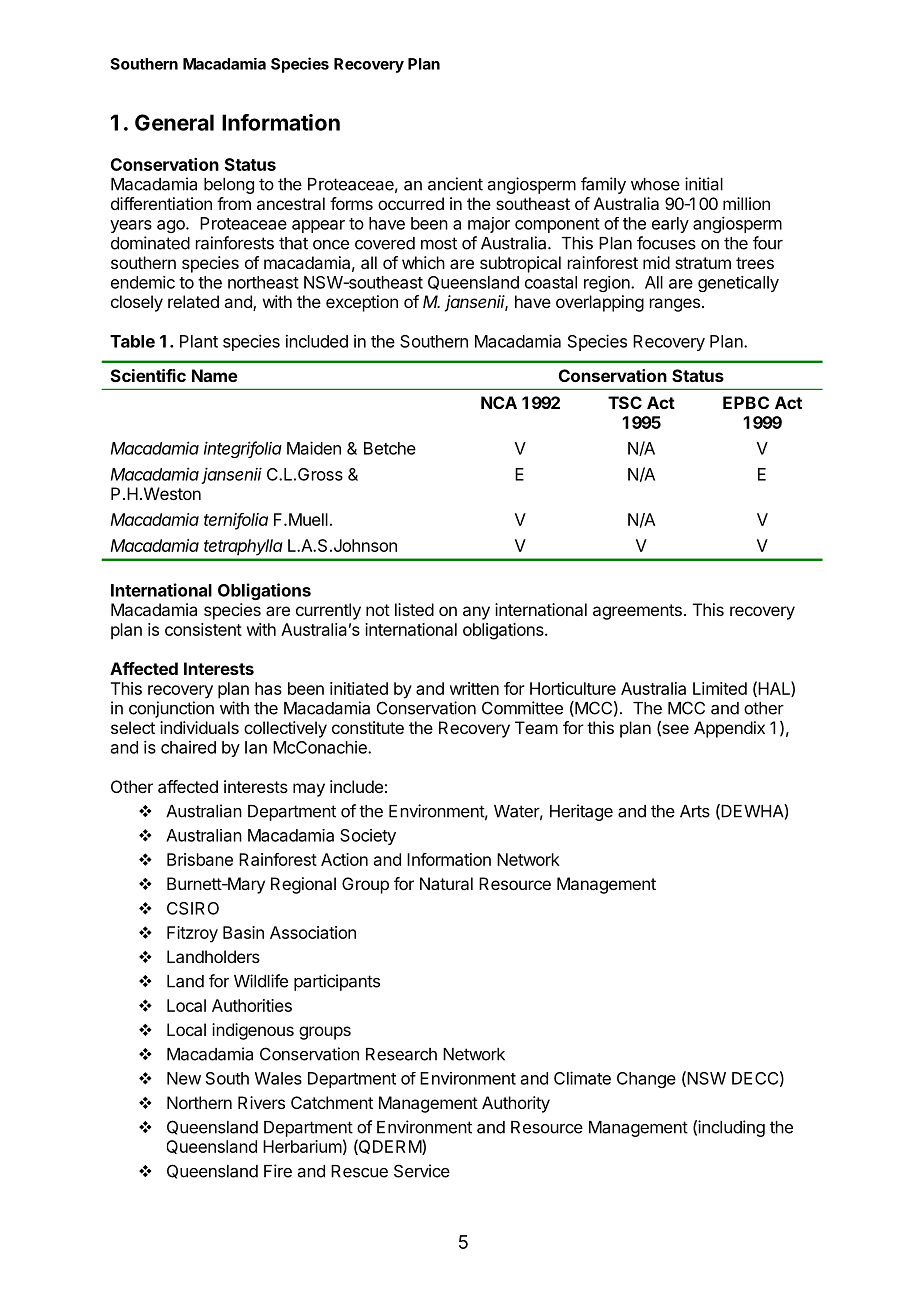 This image has width=924, height=1308. Describe the element at coordinates (720, 688) in the image. I see `Limited` at that location.
